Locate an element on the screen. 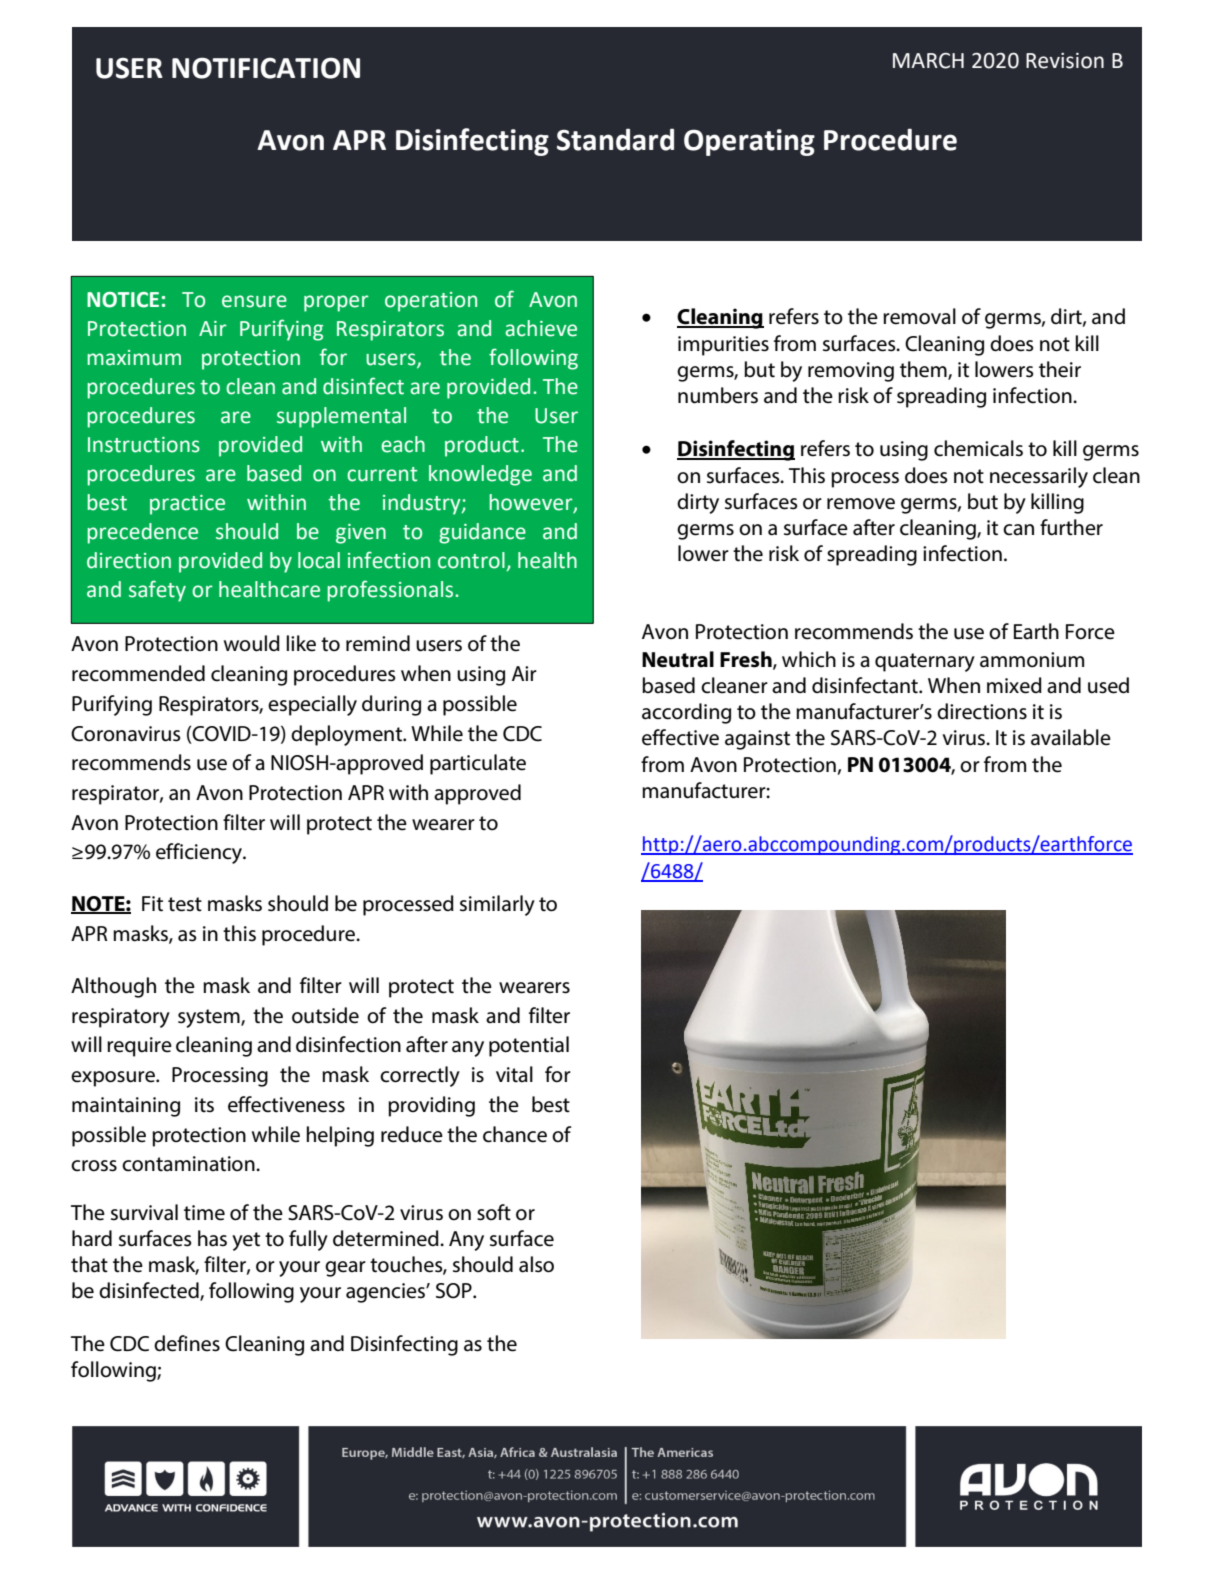 The height and width of the screenshot is (1569, 1212). NOTIFICATION is located at coordinates (266, 68).
